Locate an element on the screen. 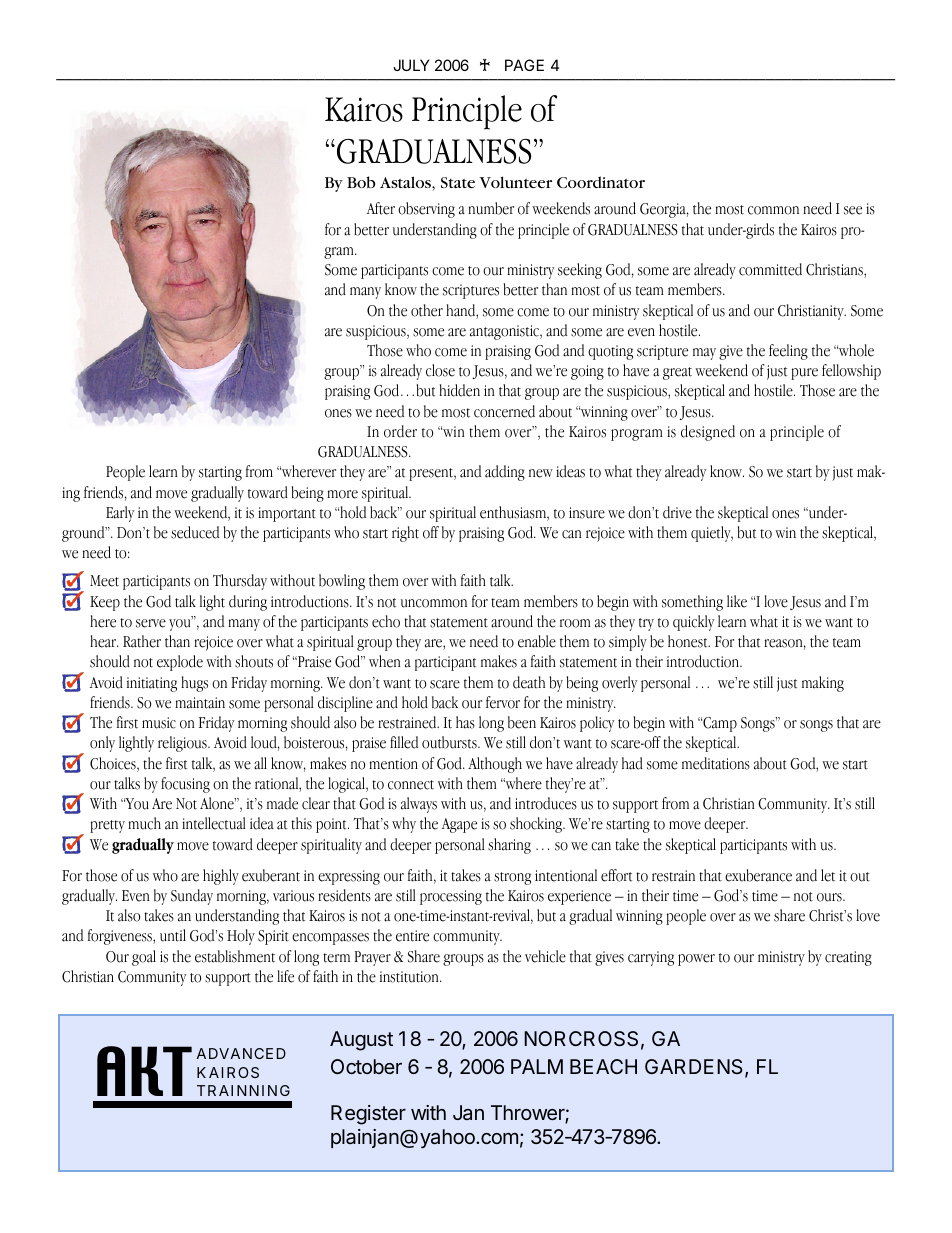 The height and width of the screenshot is (1233, 952). Bob is located at coordinates (361, 182).
